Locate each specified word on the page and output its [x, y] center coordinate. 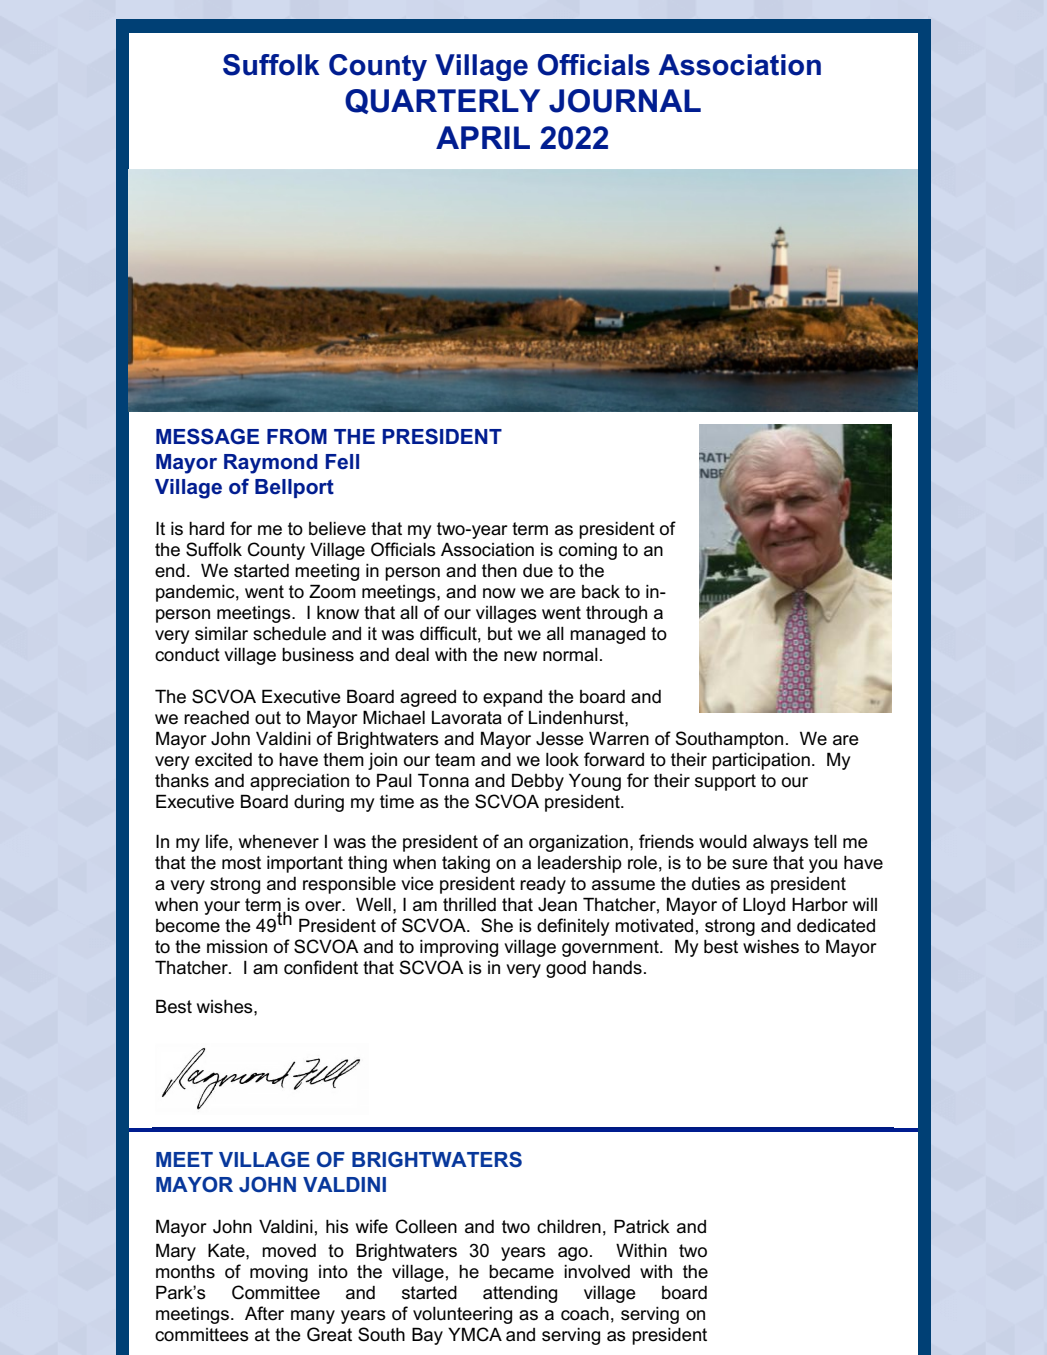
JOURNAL [625, 101]
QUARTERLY [442, 101]
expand [512, 698]
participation [761, 761]
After [264, 1313]
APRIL [483, 137]
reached [216, 718]
